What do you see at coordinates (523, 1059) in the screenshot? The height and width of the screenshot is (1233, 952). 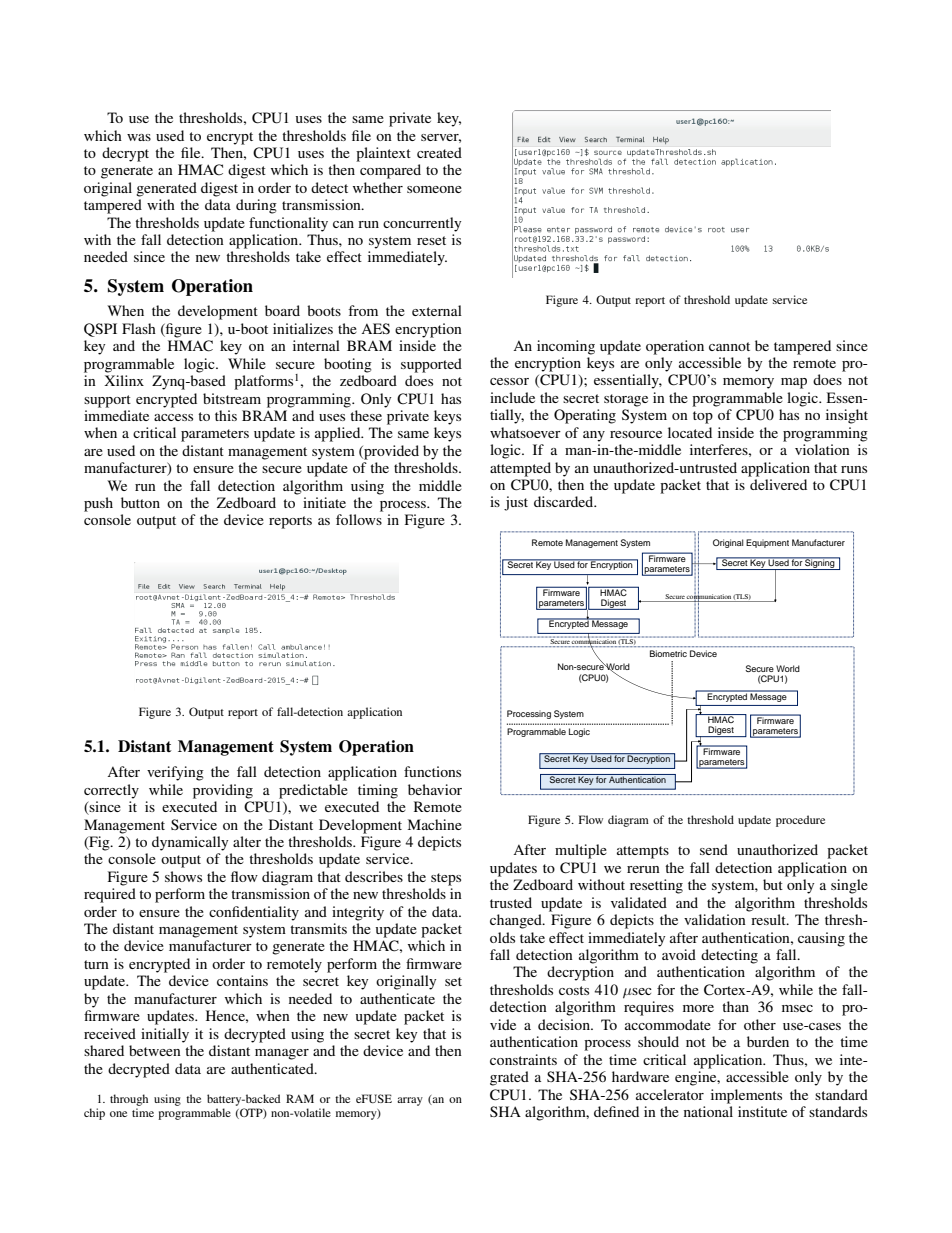 I see `constraints` at bounding box center [523, 1059].
